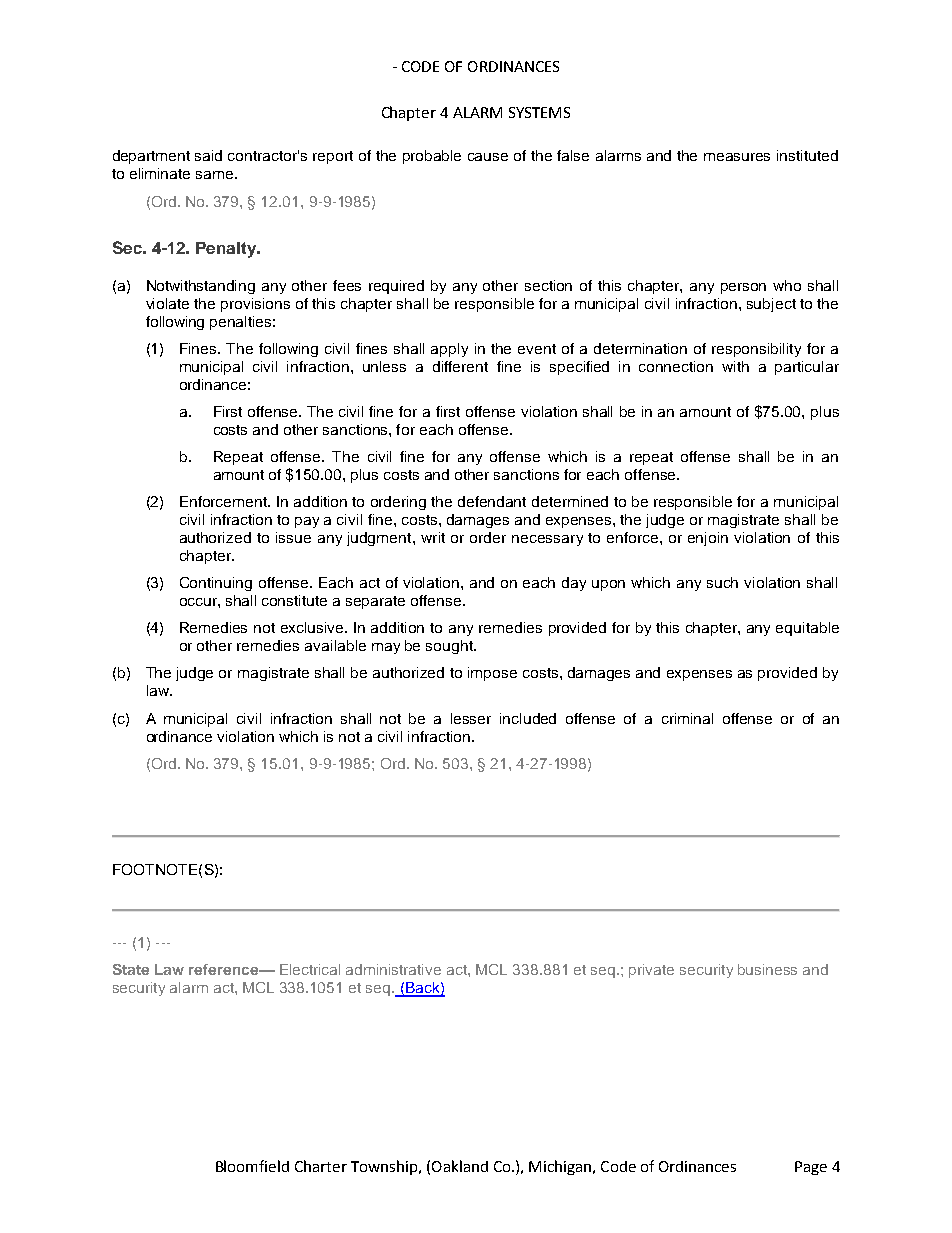 The height and width of the screenshot is (1233, 952). Describe the element at coordinates (225, 969) in the screenshot. I see `reference` at that location.
